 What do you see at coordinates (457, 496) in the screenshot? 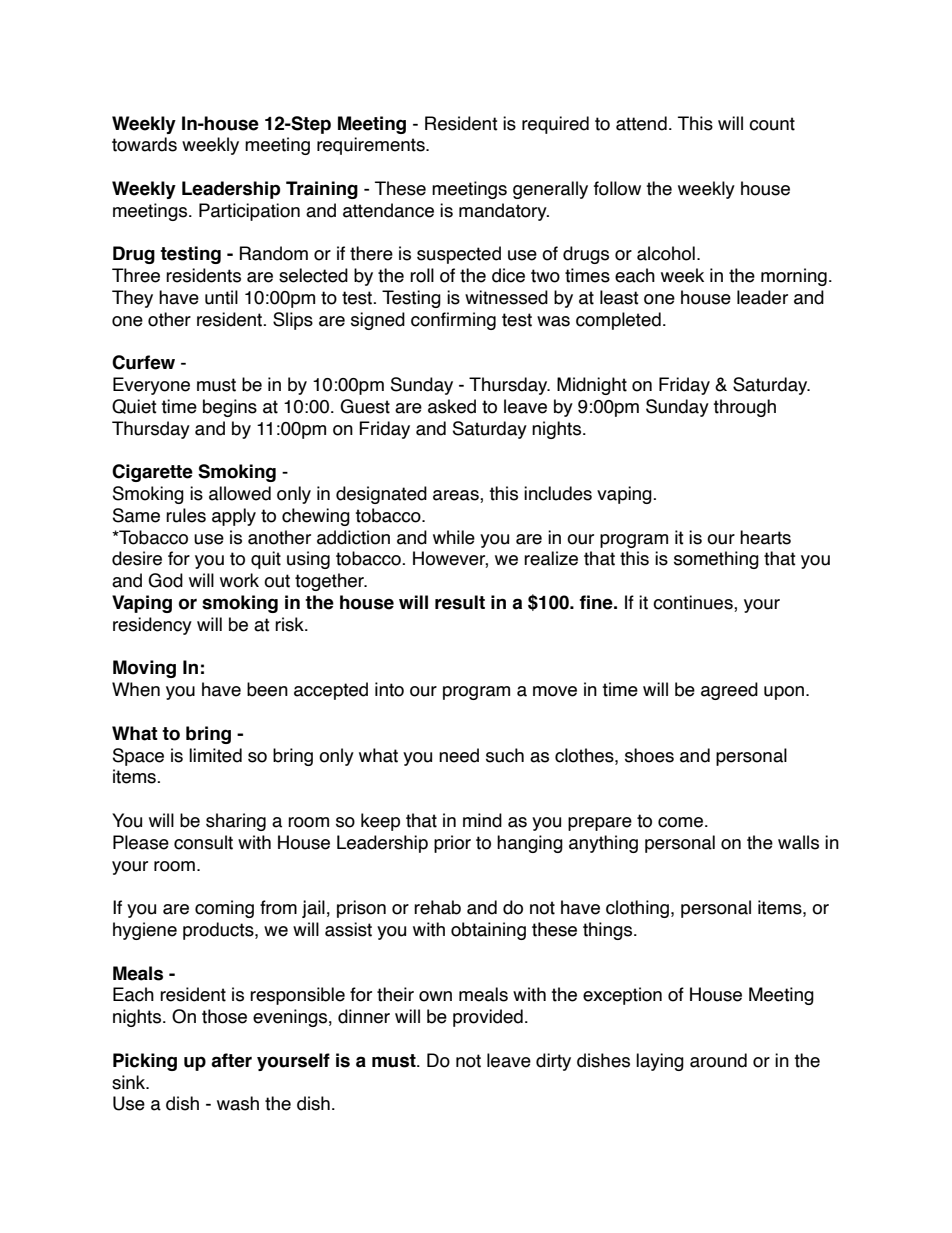
I see `areas` at bounding box center [457, 496].
